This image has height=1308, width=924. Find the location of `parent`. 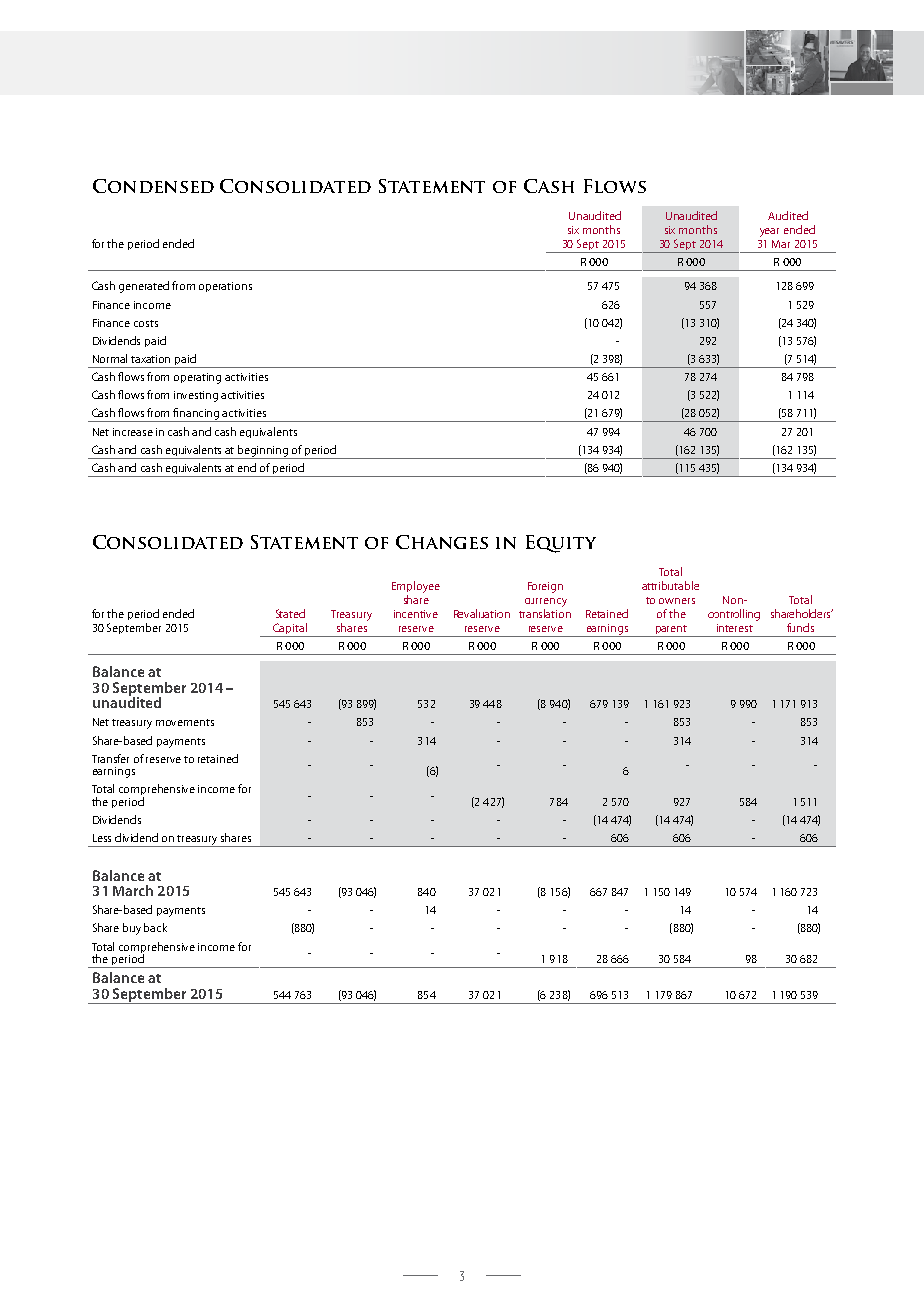

parent is located at coordinates (671, 631).
